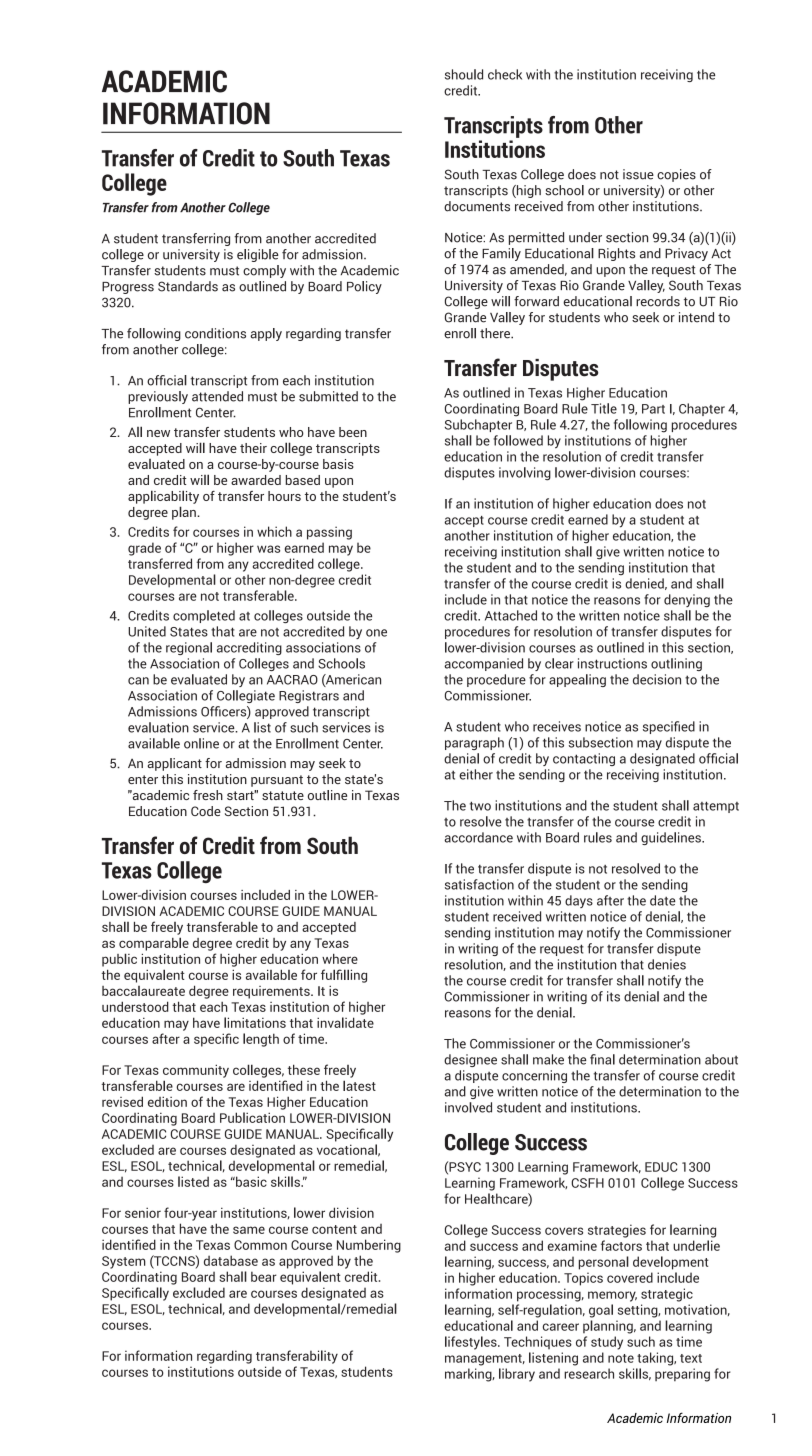 This document has height=1456, width=812. I want to click on satisfaction, so click(479, 884).
